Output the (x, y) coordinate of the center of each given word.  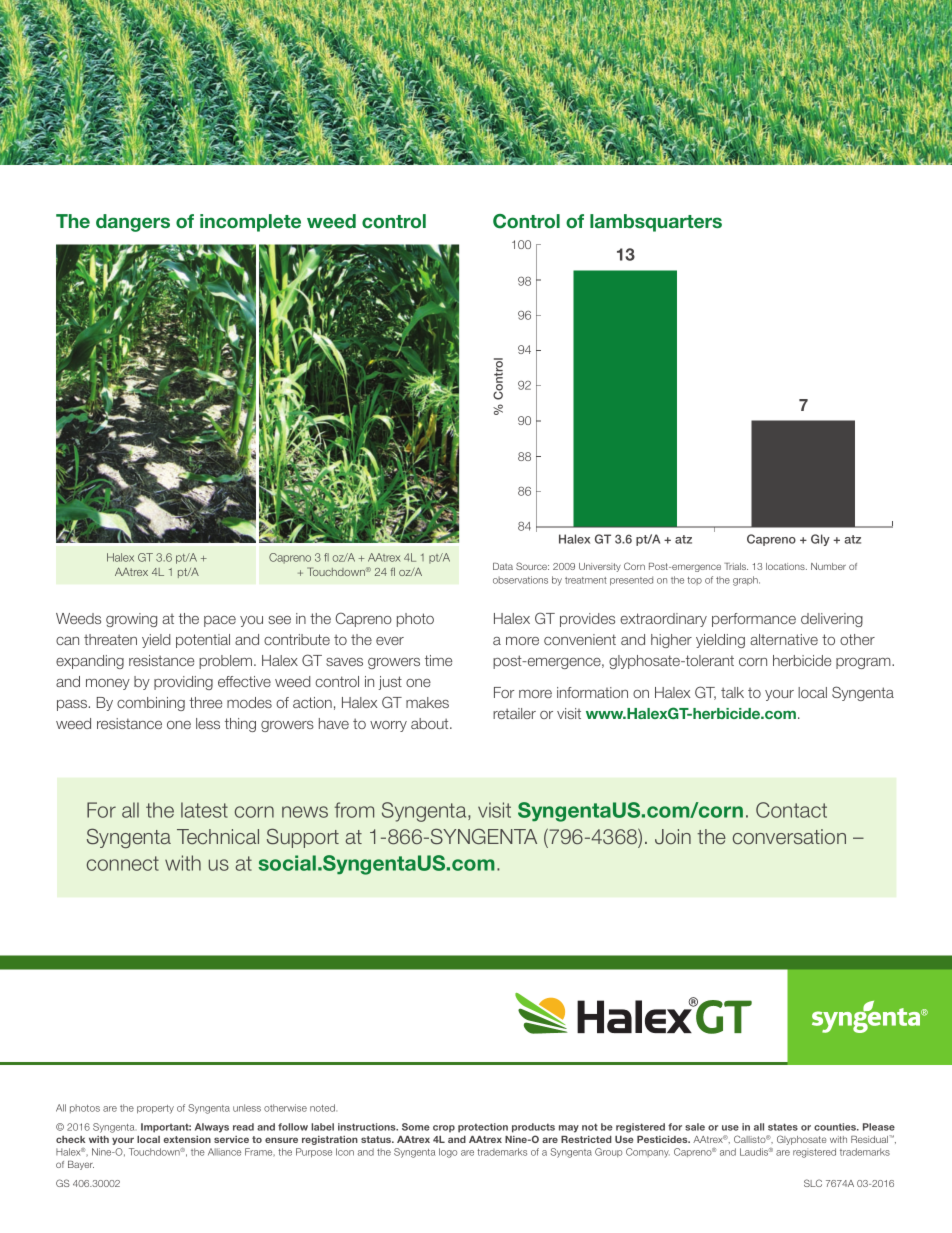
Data (503, 566)
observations (520, 580)
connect (123, 863)
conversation (789, 836)
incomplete (250, 223)
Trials (736, 566)
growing (131, 620)
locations (786, 566)
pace (220, 621)
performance (754, 620)
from (354, 810)
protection (483, 1128)
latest (204, 810)
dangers (133, 223)
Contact (791, 810)
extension (187, 1139)
